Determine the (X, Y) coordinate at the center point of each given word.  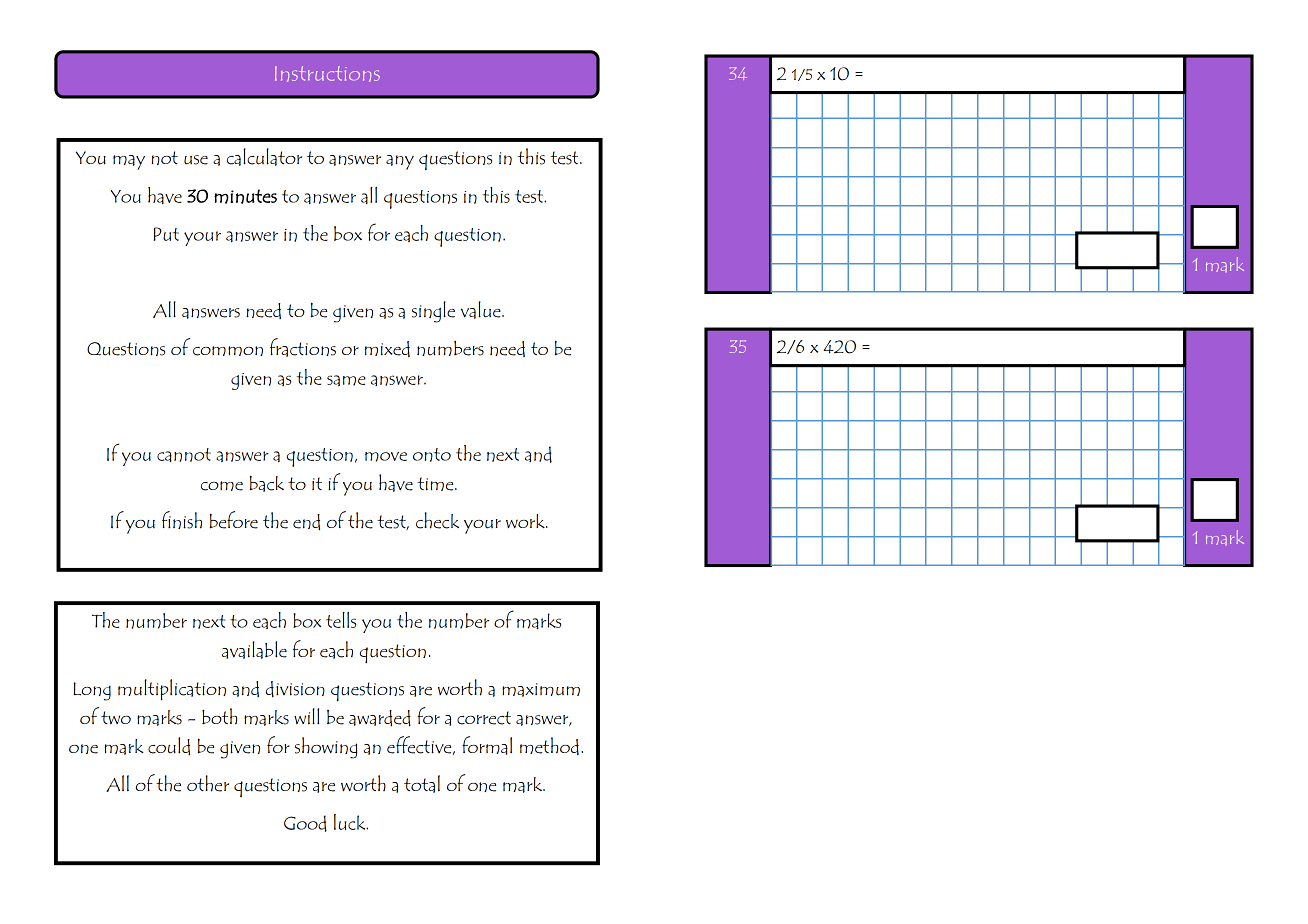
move (386, 457)
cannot (184, 455)
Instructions (327, 74)
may (129, 162)
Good (305, 823)
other (208, 783)
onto (432, 455)
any (400, 162)
